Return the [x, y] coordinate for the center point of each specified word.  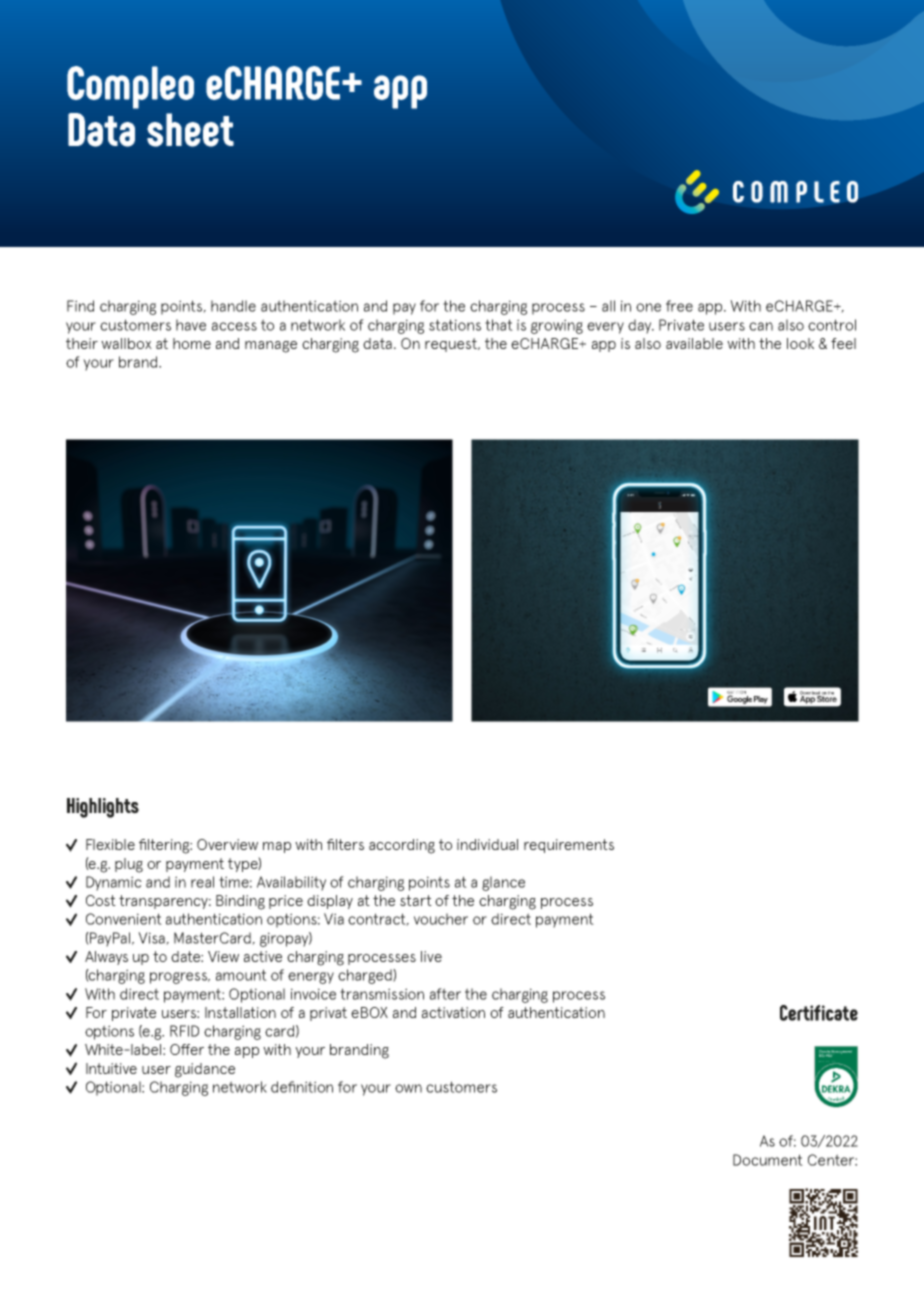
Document [768, 1160]
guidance [205, 1070]
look [800, 343]
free [679, 306]
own [408, 1088]
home [192, 343]
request [452, 345]
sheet [190, 130]
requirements [569, 846]
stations [455, 325]
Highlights [103, 808]
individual [487, 844]
